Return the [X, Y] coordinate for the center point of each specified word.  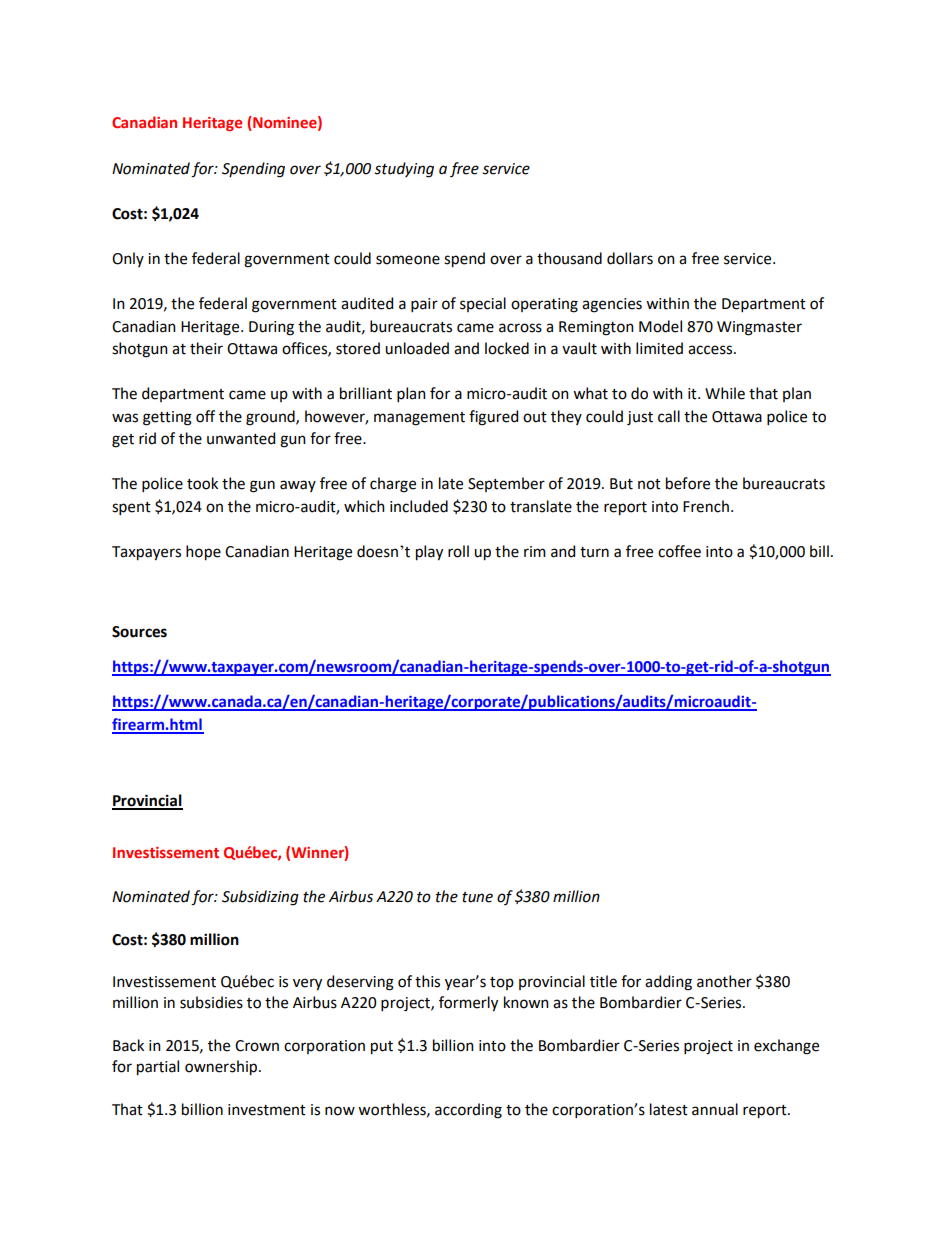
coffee [679, 551]
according [468, 1111]
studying [404, 170]
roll [458, 551]
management [419, 419]
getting [167, 418]
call [669, 416]
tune [477, 897]
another [724, 981]
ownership [222, 1068]
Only [128, 259]
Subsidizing [260, 898]
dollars [630, 258]
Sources [139, 632]
